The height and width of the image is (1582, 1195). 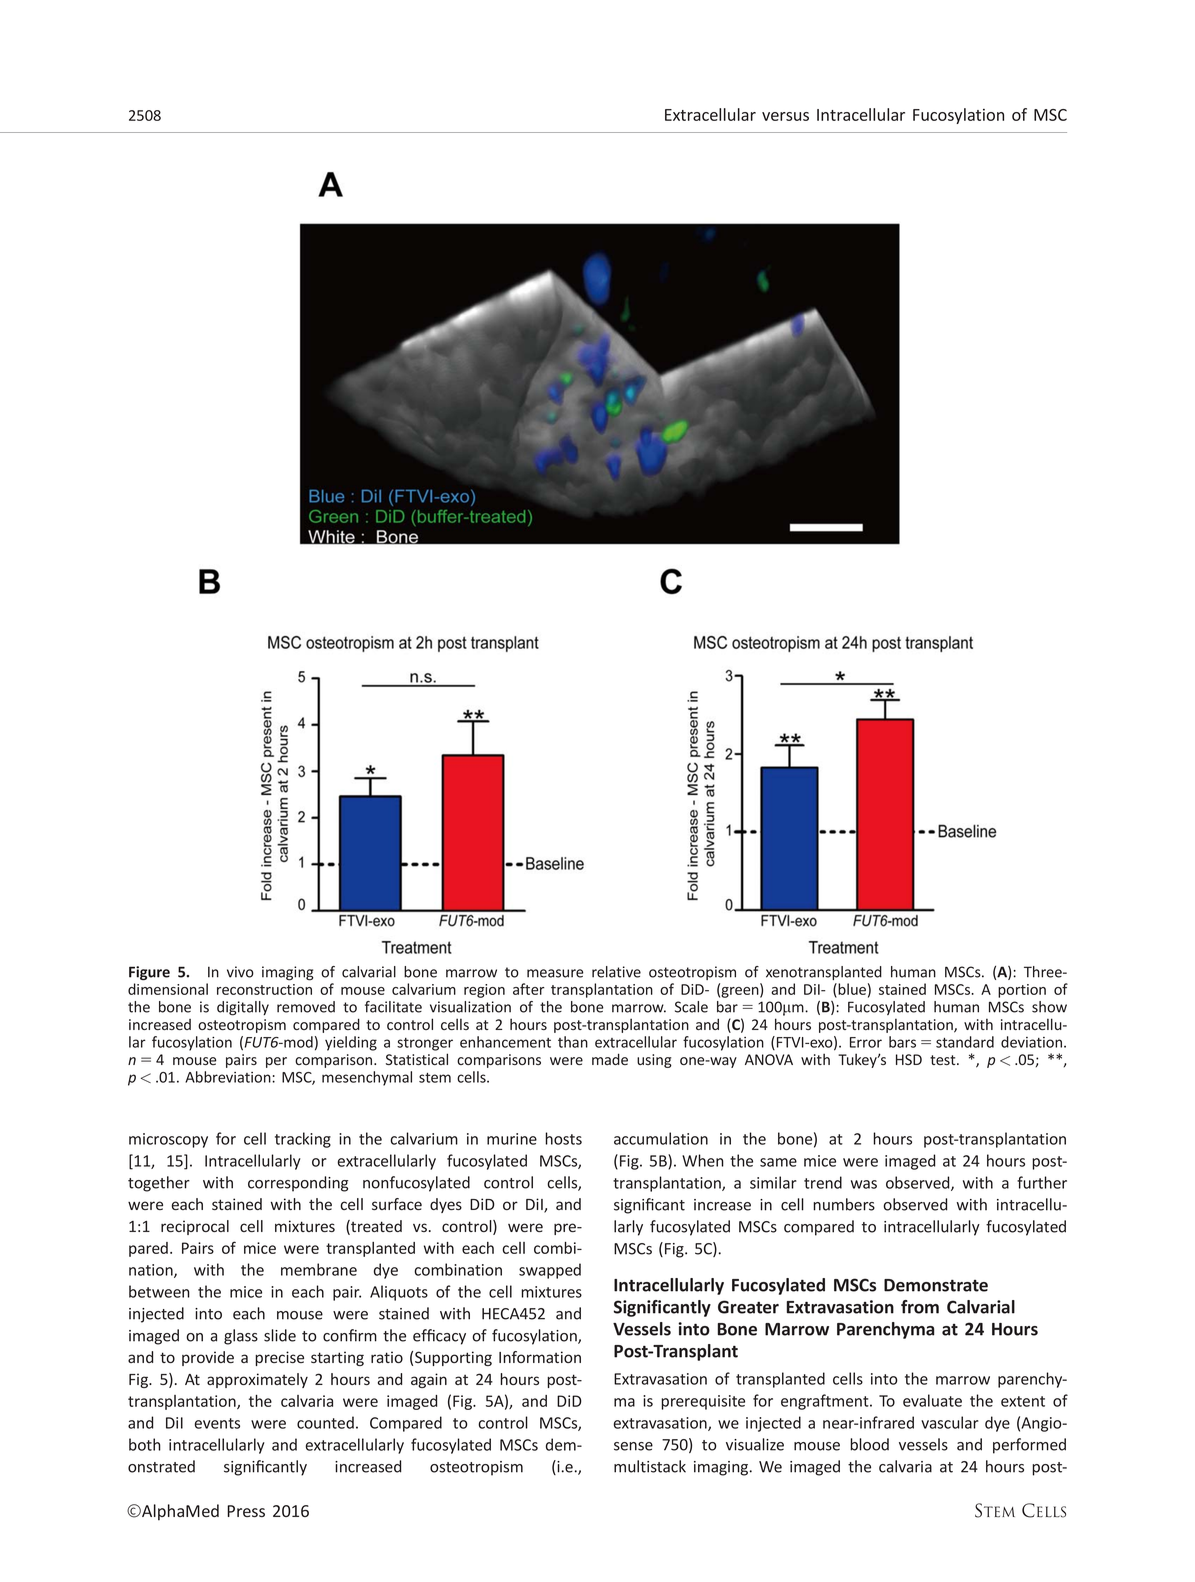 I want to click on versus, so click(x=785, y=116).
